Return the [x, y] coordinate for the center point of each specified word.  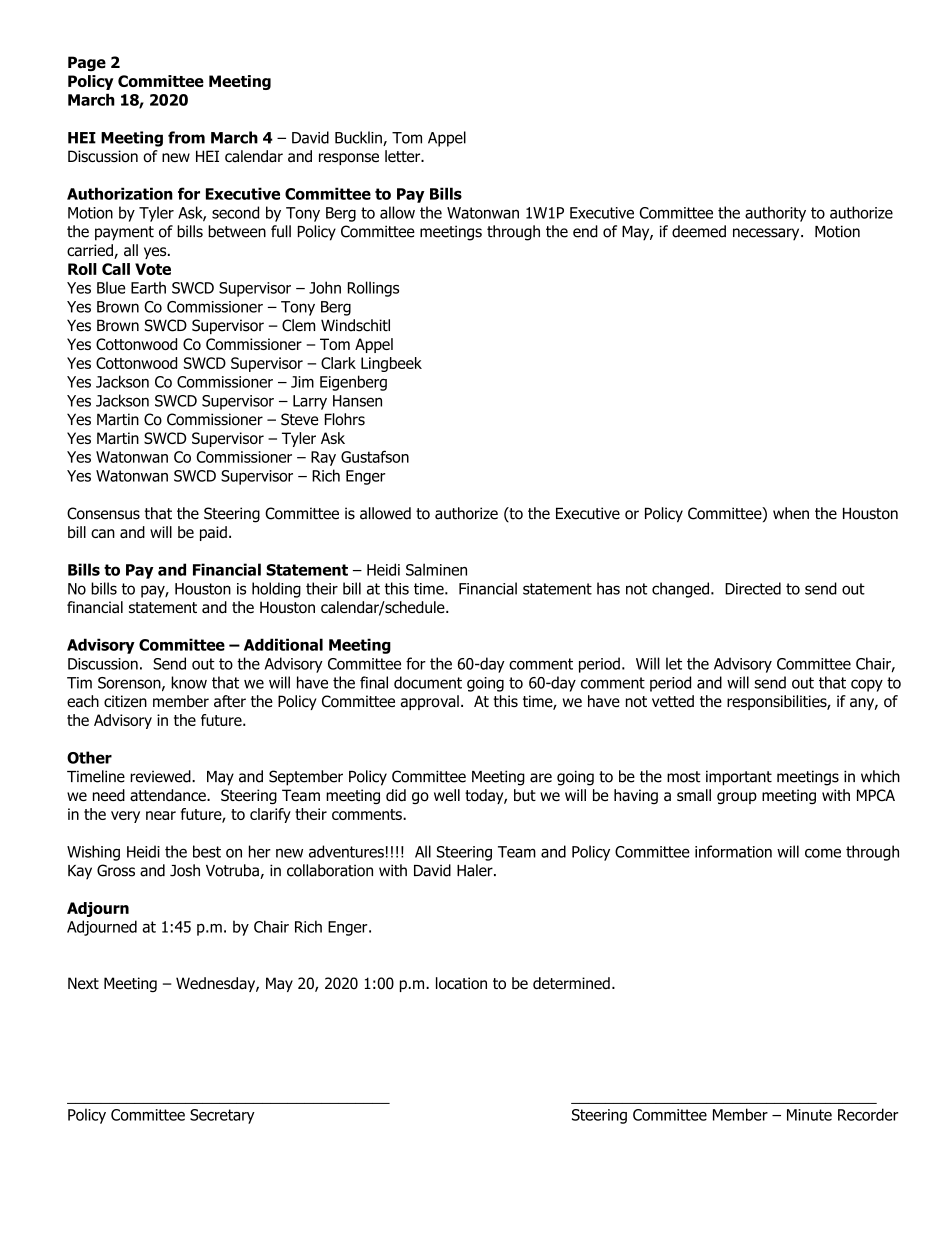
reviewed [161, 776]
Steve [299, 419]
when [791, 513]
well [447, 795]
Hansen [357, 401]
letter [404, 156]
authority [775, 214]
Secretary [222, 1116]
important [739, 778]
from [186, 137]
